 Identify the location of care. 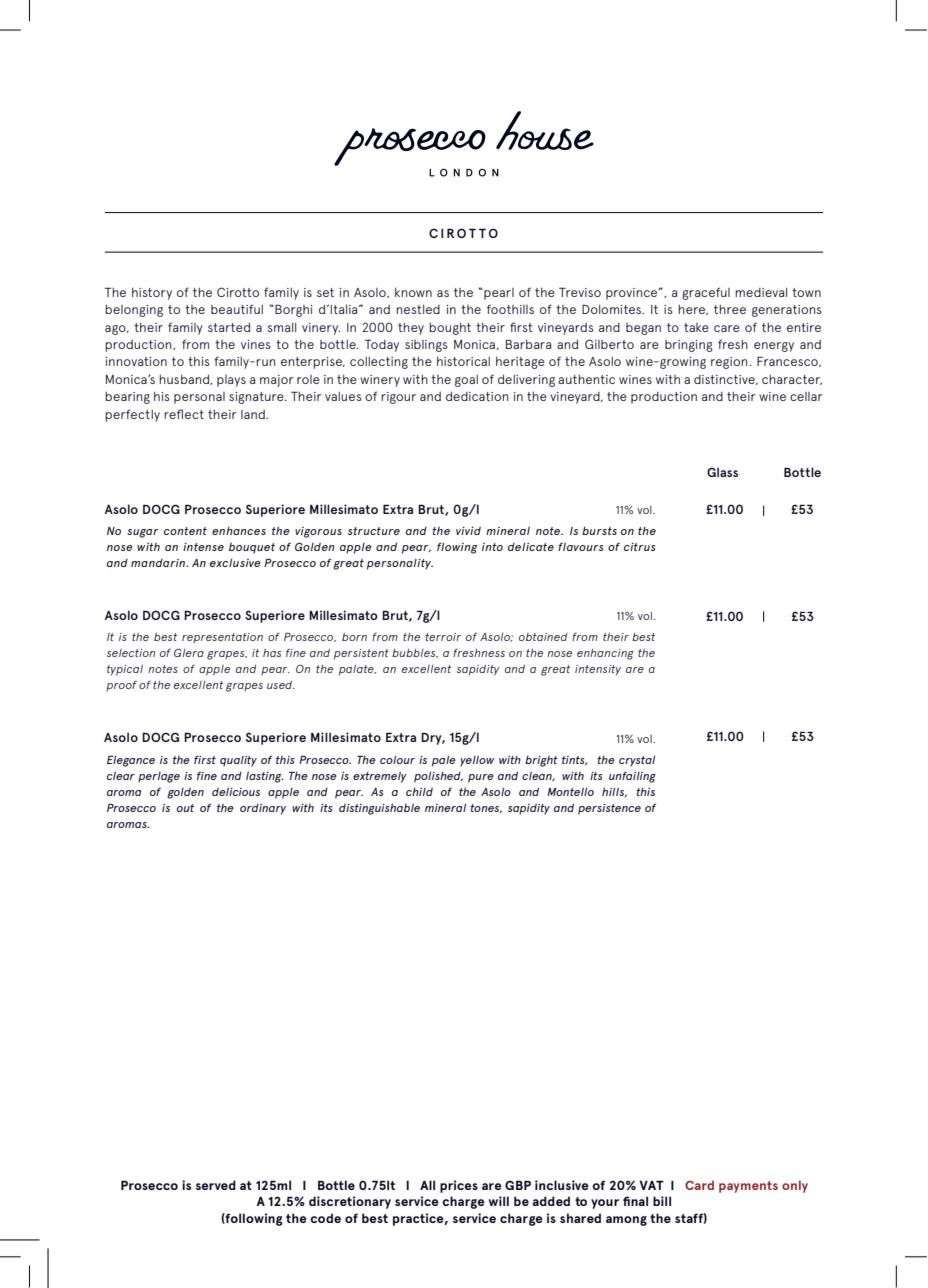
(727, 328).
